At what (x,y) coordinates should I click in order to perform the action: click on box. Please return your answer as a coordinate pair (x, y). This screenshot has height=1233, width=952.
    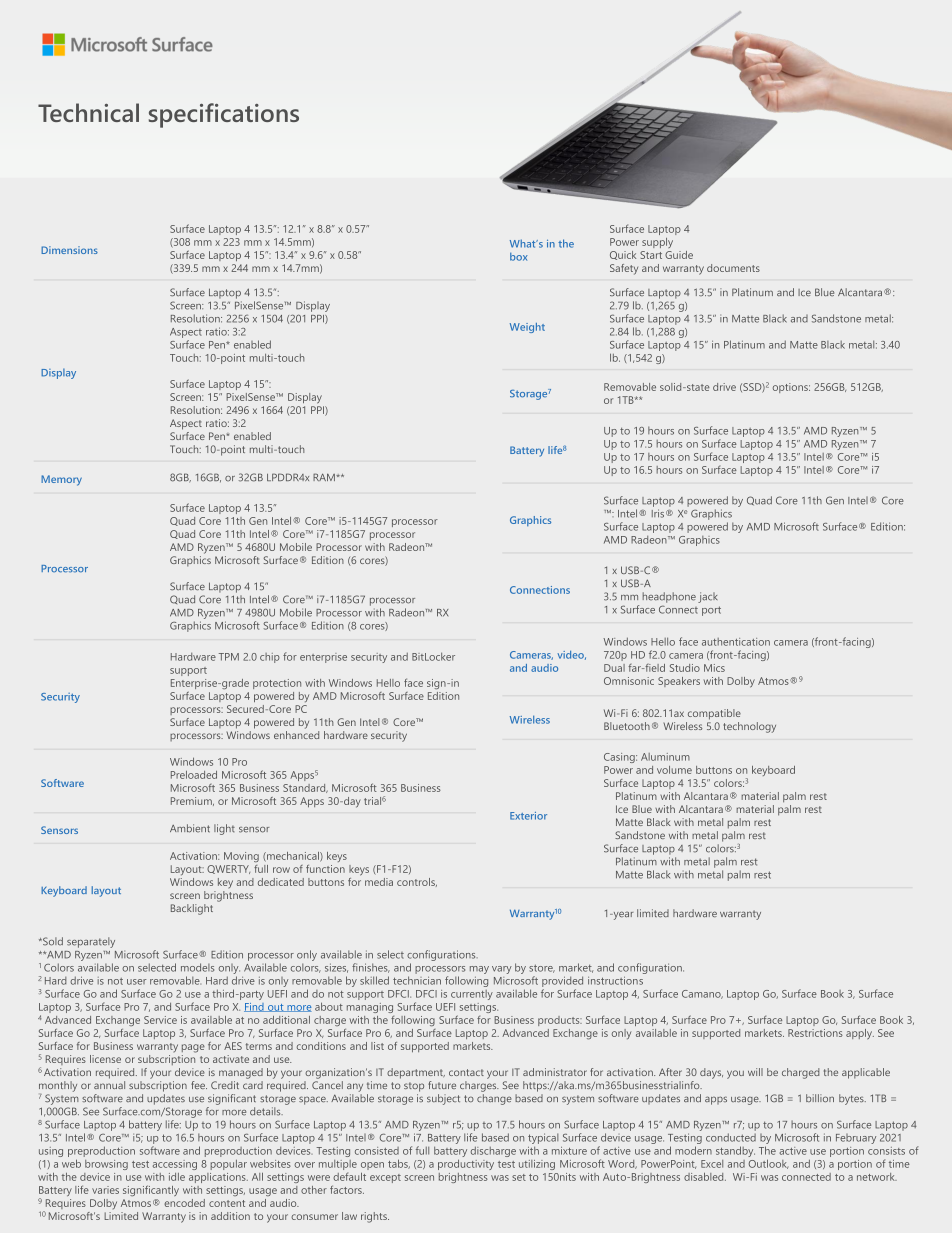
    Looking at the image, I should click on (519, 257).
